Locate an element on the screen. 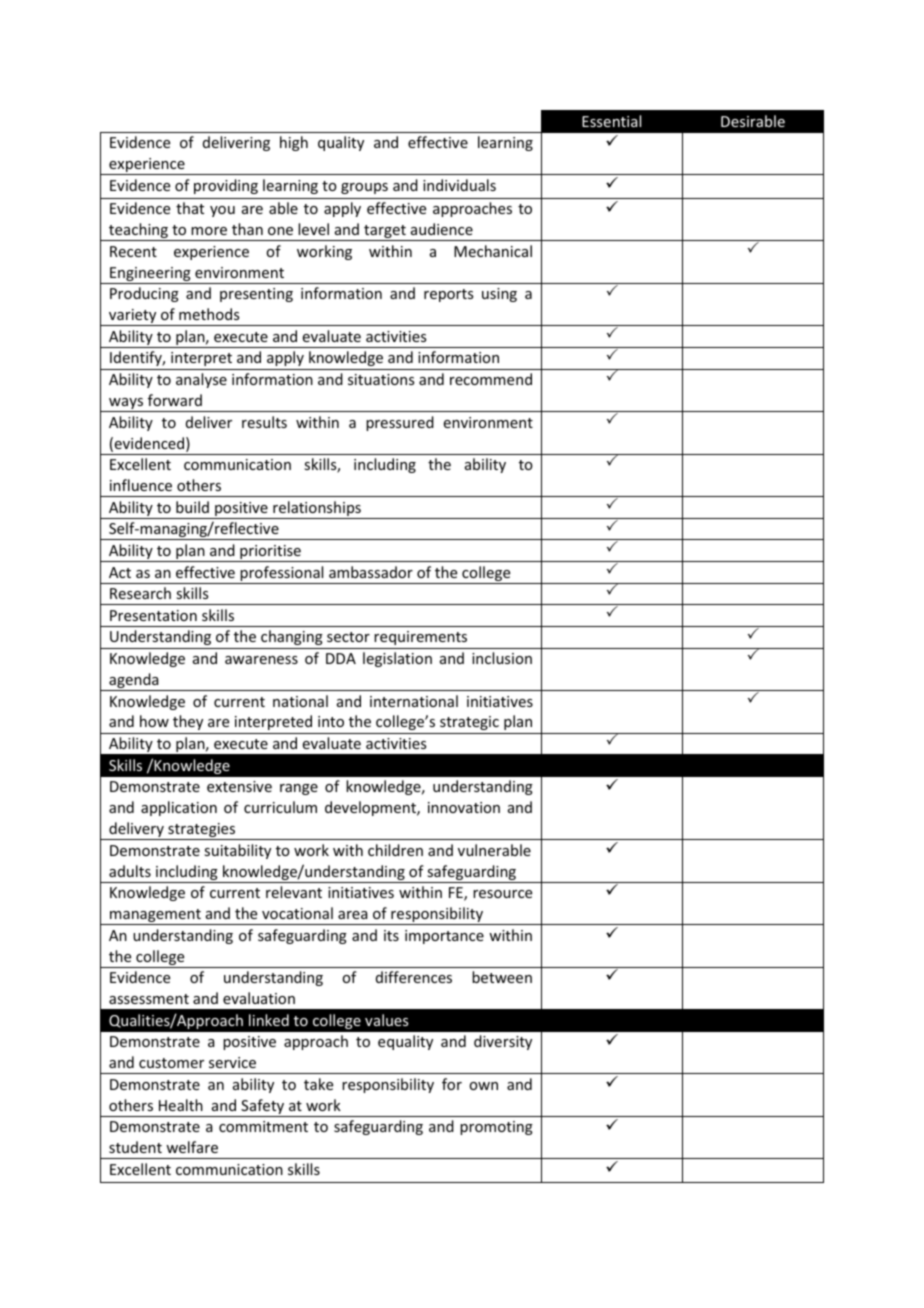  providing is located at coordinates (226, 186).
